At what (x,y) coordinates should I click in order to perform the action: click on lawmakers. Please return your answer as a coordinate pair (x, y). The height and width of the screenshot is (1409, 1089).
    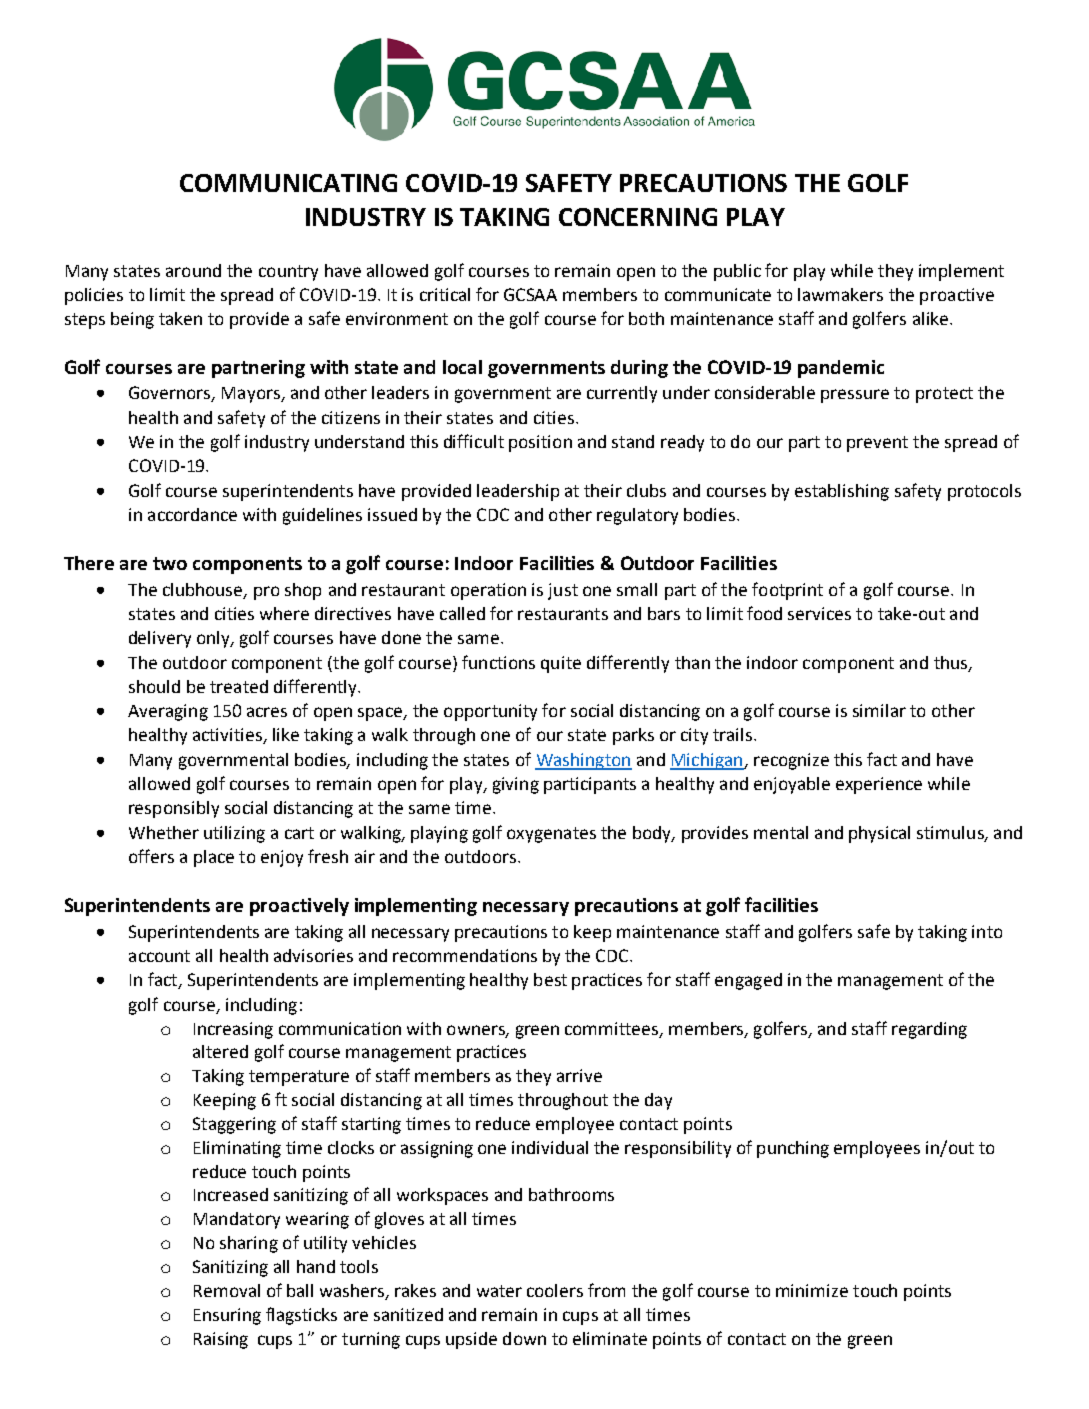
    Looking at the image, I should click on (840, 294).
